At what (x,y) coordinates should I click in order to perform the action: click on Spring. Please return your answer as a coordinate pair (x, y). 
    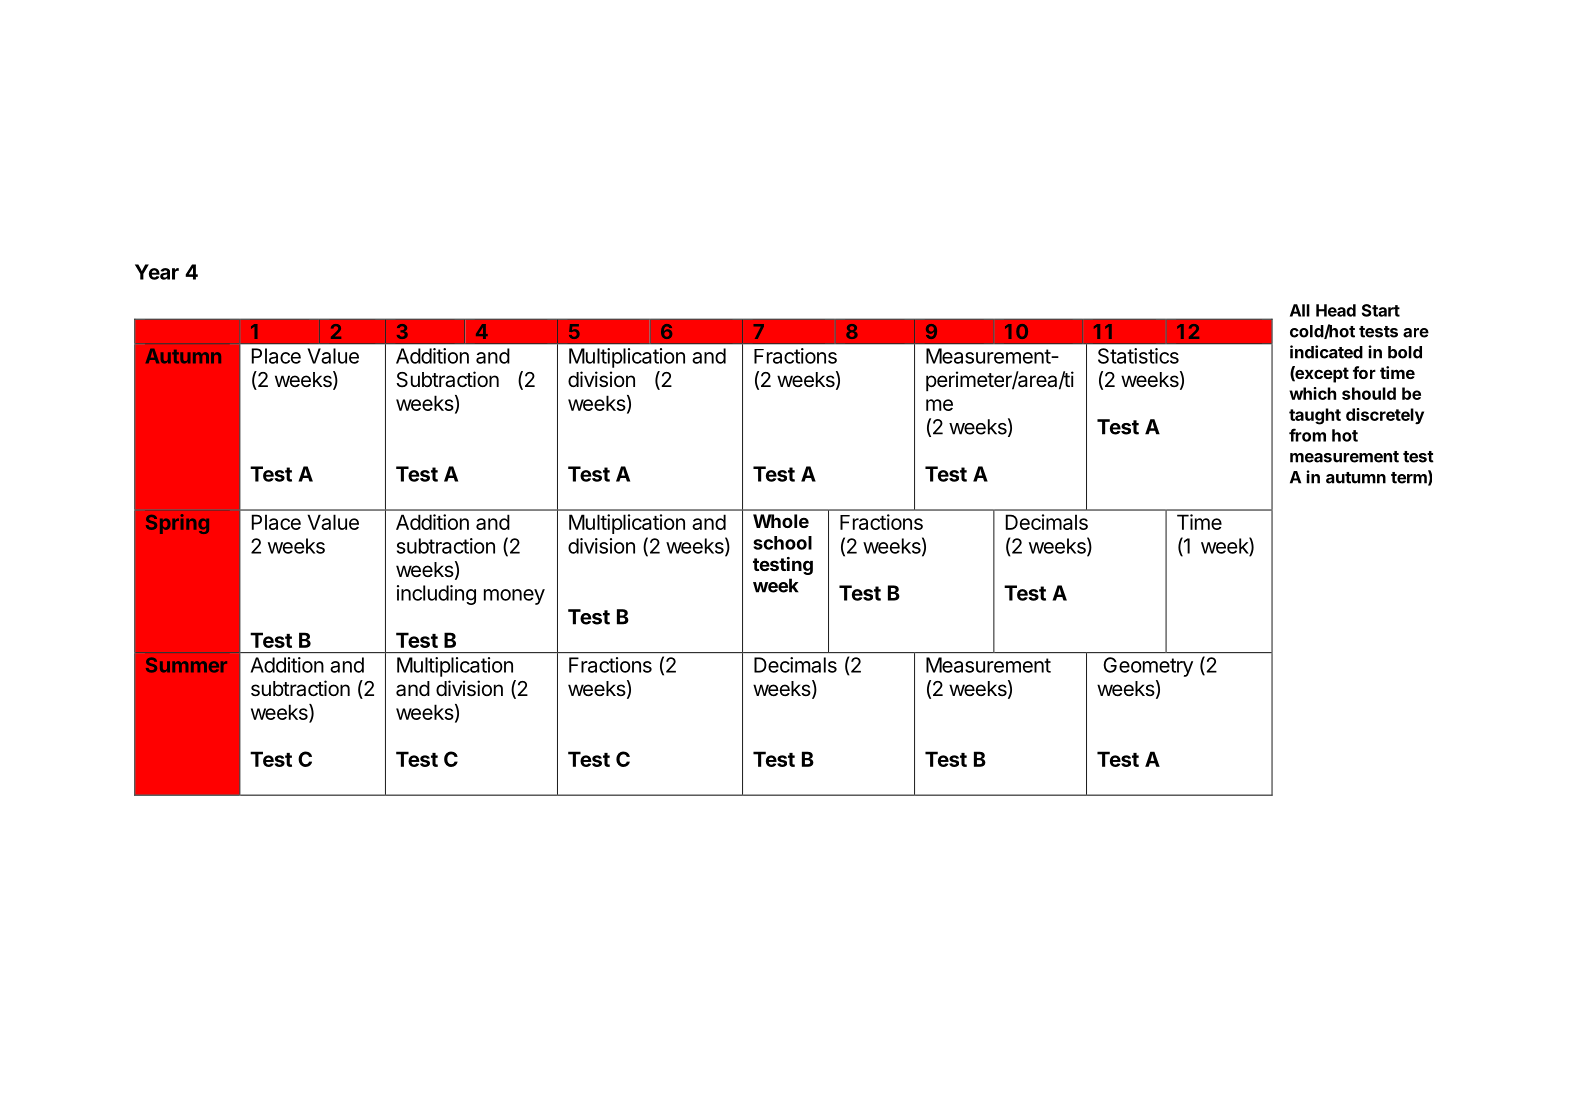
    Looking at the image, I should click on (177, 524).
